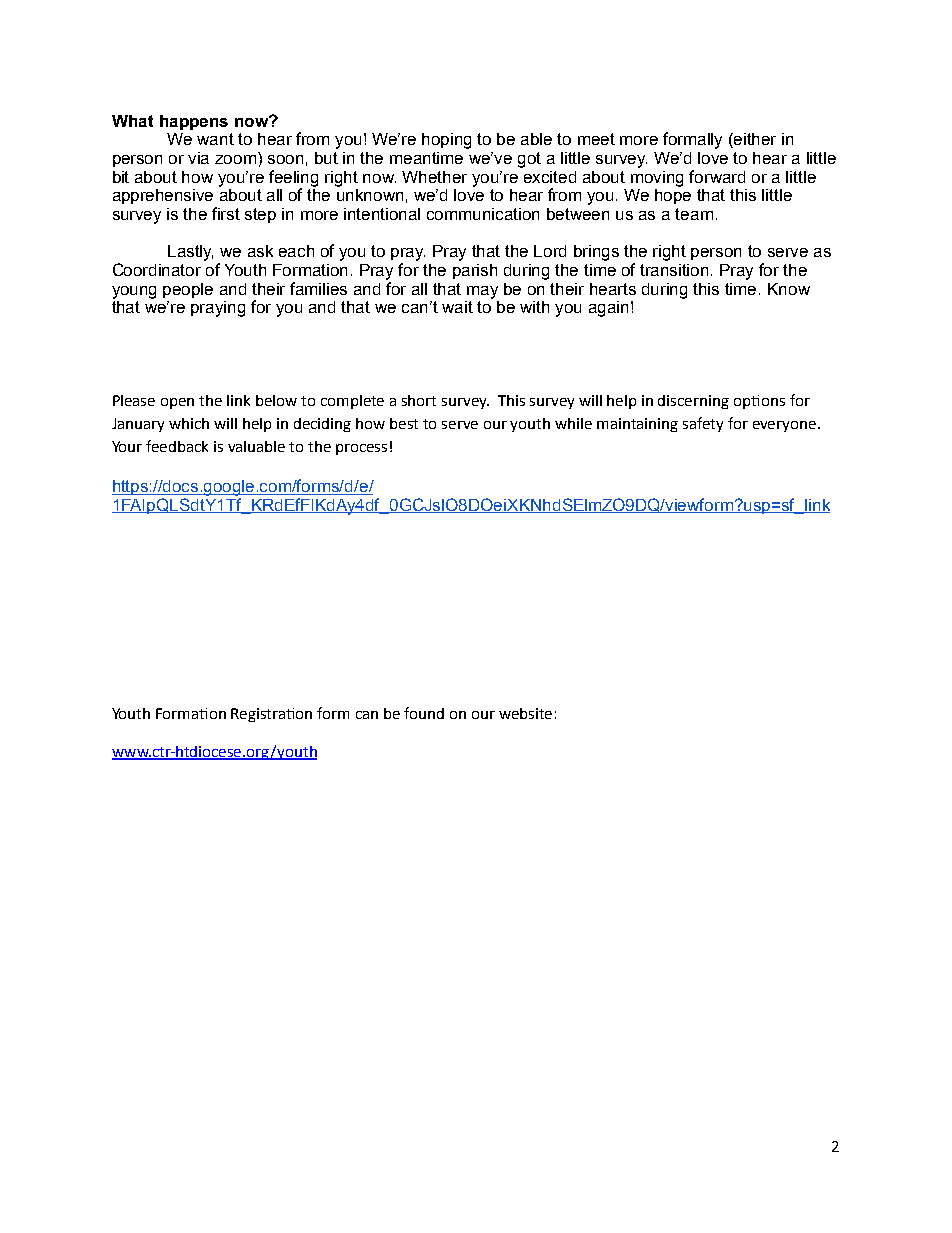 This screenshot has height=1233, width=952. What do you see at coordinates (676, 270) in the screenshot?
I see `transition` at bounding box center [676, 270].
